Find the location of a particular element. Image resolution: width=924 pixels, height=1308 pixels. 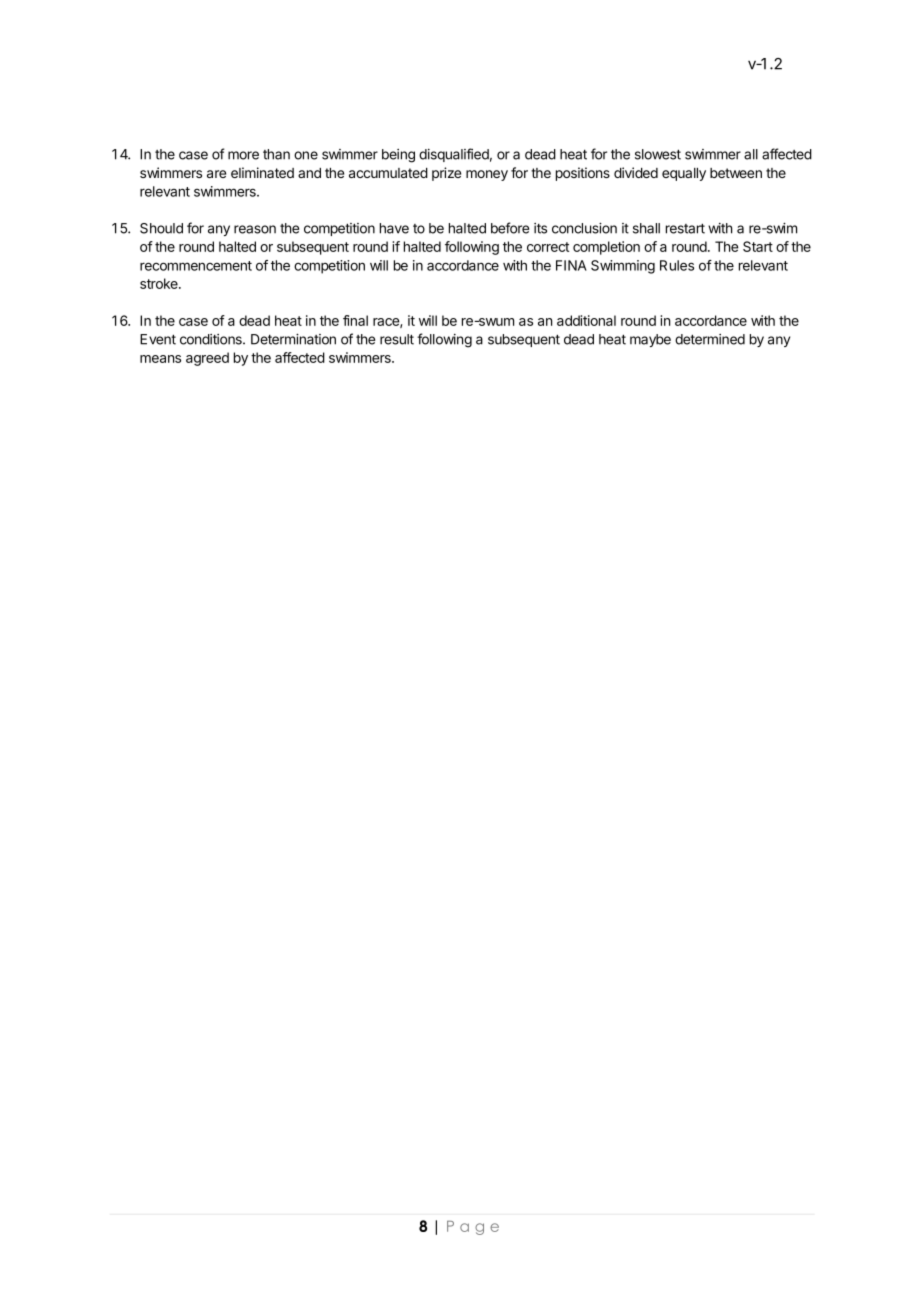

more is located at coordinates (243, 155).
